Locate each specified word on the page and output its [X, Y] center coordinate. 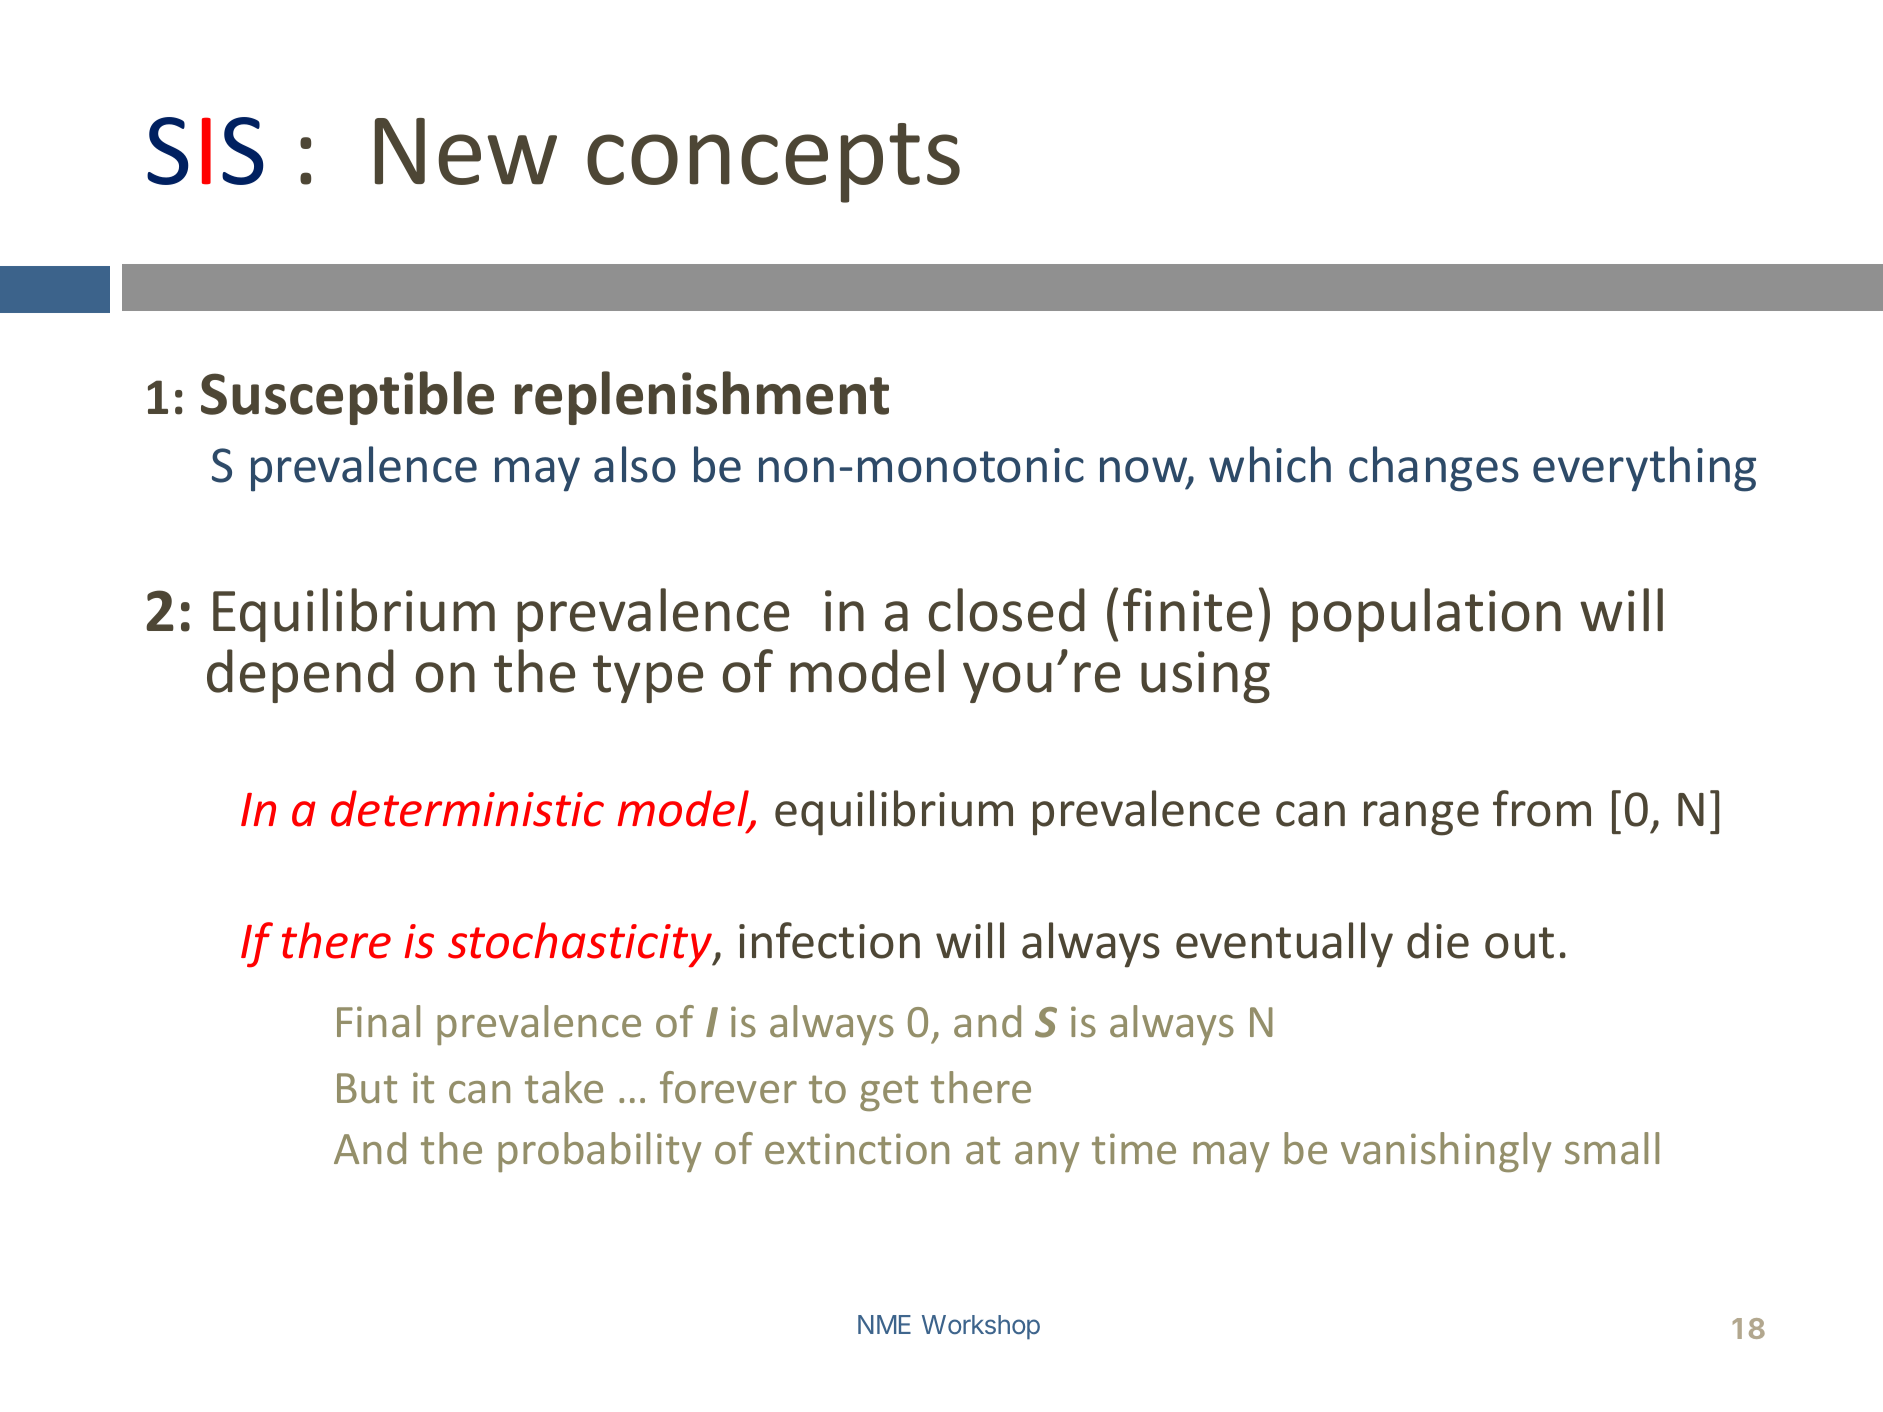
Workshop [981, 1327]
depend [300, 676]
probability [599, 1152]
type [648, 679]
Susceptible [347, 398]
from [1542, 808]
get [889, 1093]
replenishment [702, 398]
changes [1434, 469]
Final [378, 1021]
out [1519, 943]
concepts [773, 163]
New [466, 151]
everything [1644, 469]
